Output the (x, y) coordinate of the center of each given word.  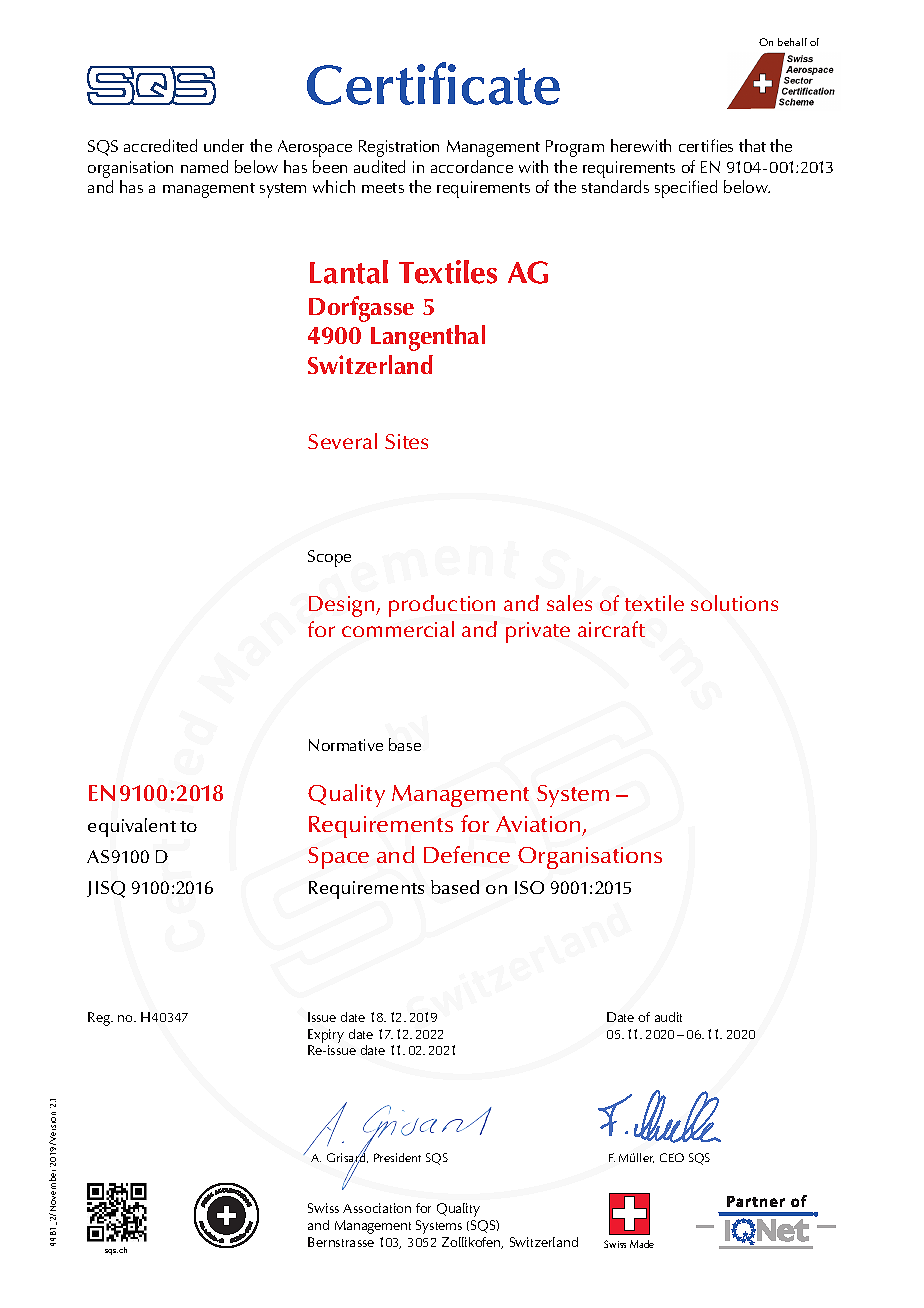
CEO (672, 1157)
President (397, 1157)
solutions (734, 603)
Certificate (433, 83)
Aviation (538, 824)
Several (342, 441)
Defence (467, 854)
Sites (406, 441)
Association (377, 1208)
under (224, 145)
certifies (706, 145)
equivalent (132, 827)
